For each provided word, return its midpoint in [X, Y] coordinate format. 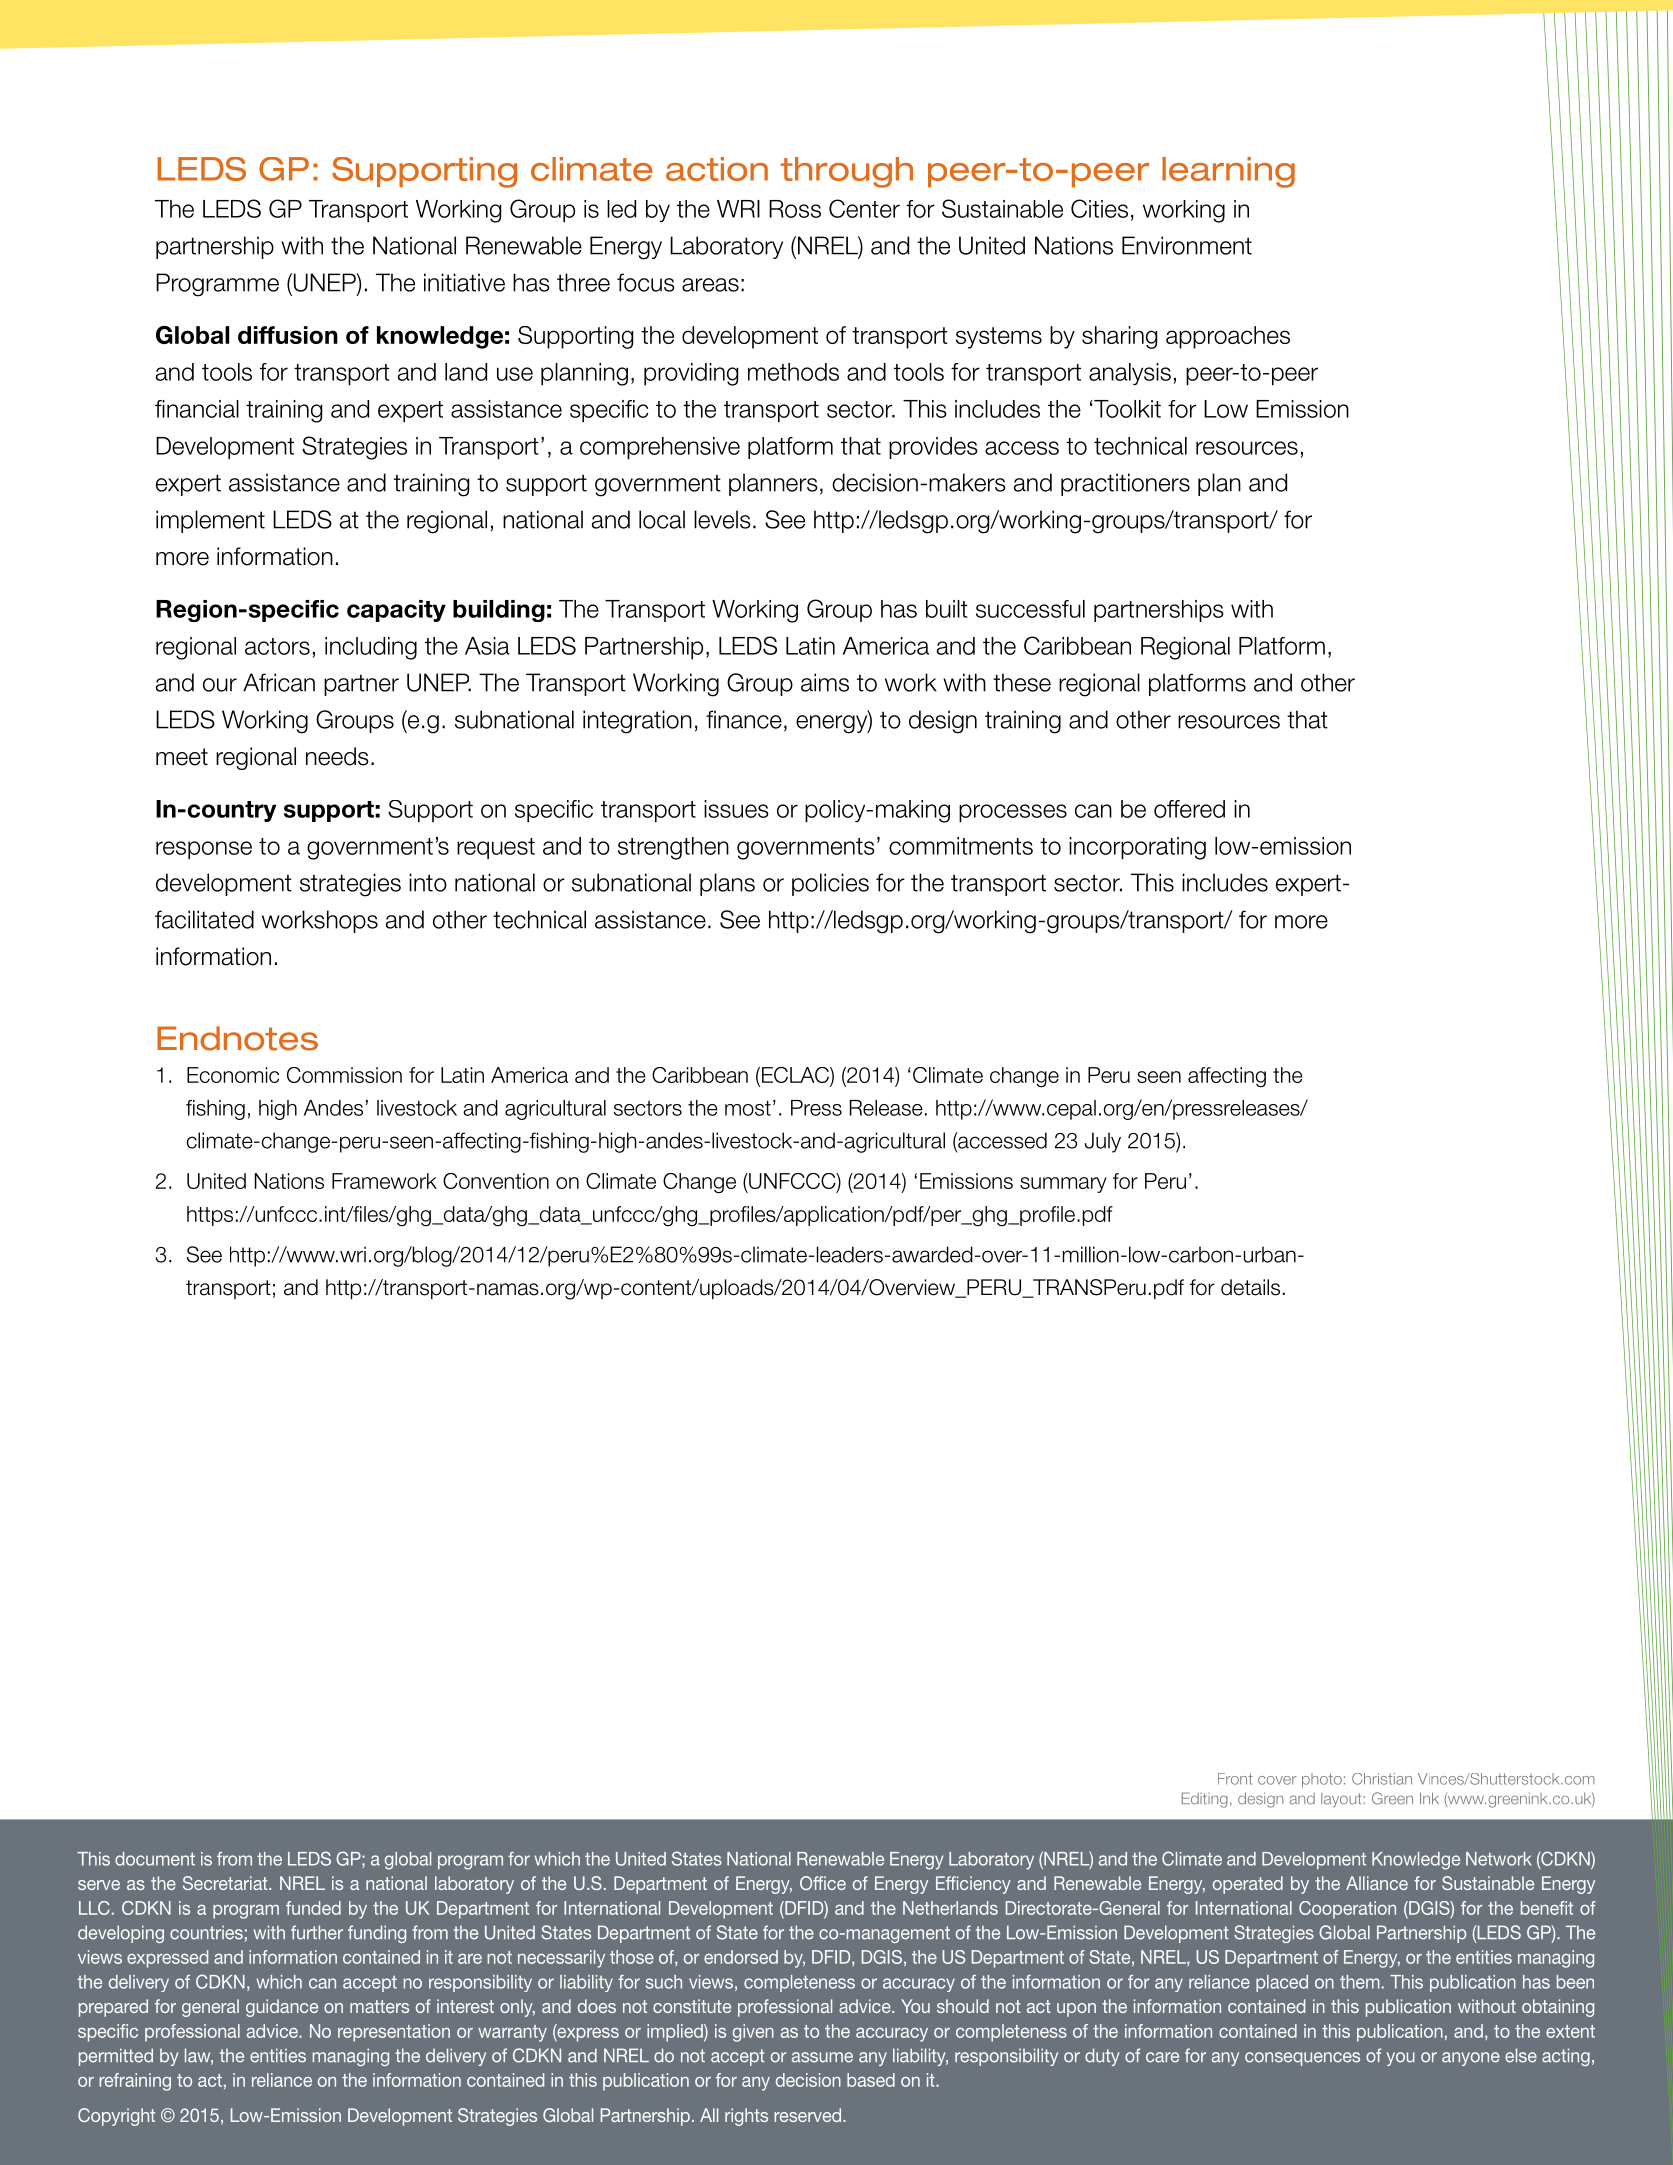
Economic [233, 1075]
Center [864, 208]
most [748, 1108]
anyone [1471, 2059]
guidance [282, 2008]
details [1250, 1287]
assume [822, 2057]
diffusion [288, 335]
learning [1228, 172]
